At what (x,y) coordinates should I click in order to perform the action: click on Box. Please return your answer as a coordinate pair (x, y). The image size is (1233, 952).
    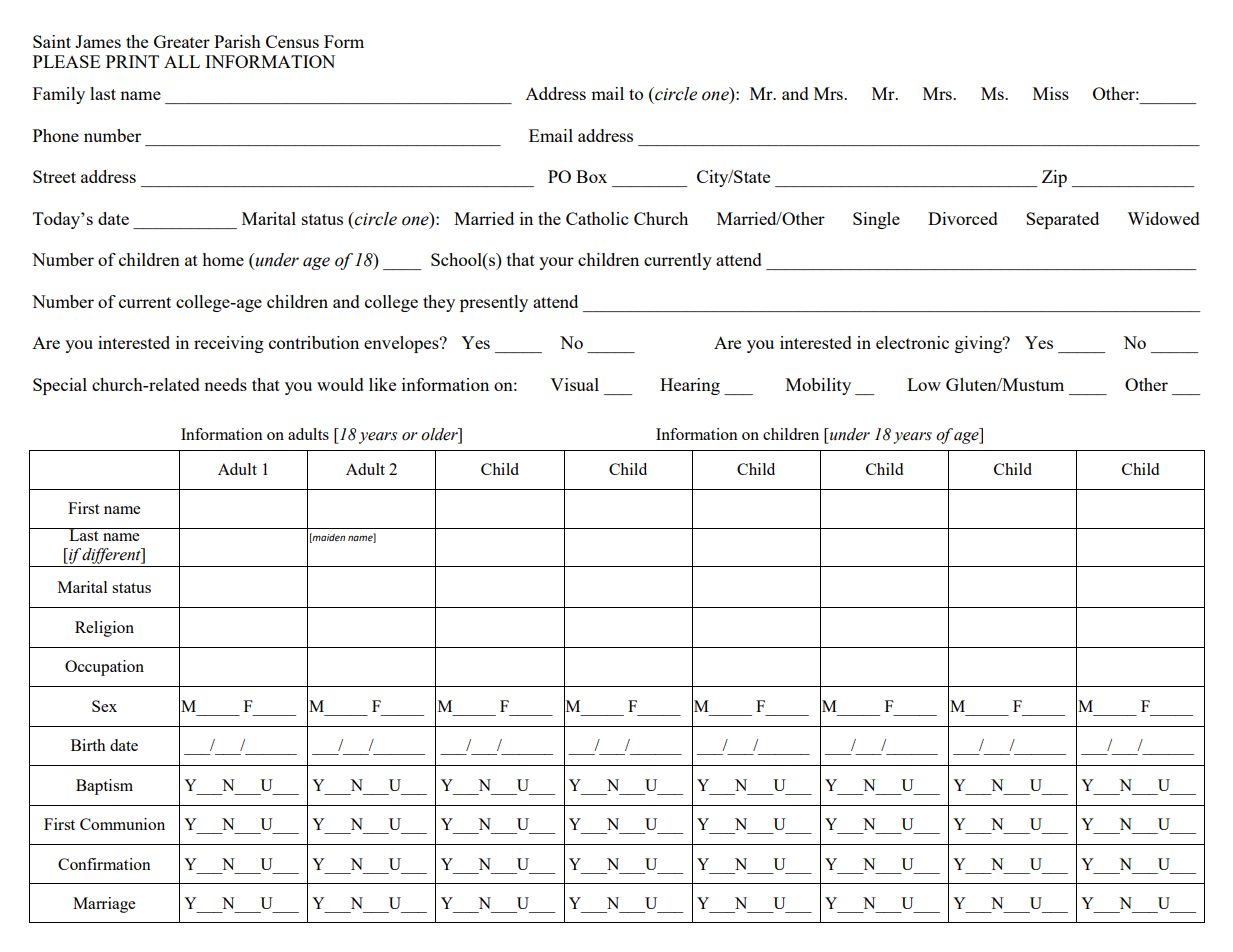
    Looking at the image, I should click on (591, 176).
